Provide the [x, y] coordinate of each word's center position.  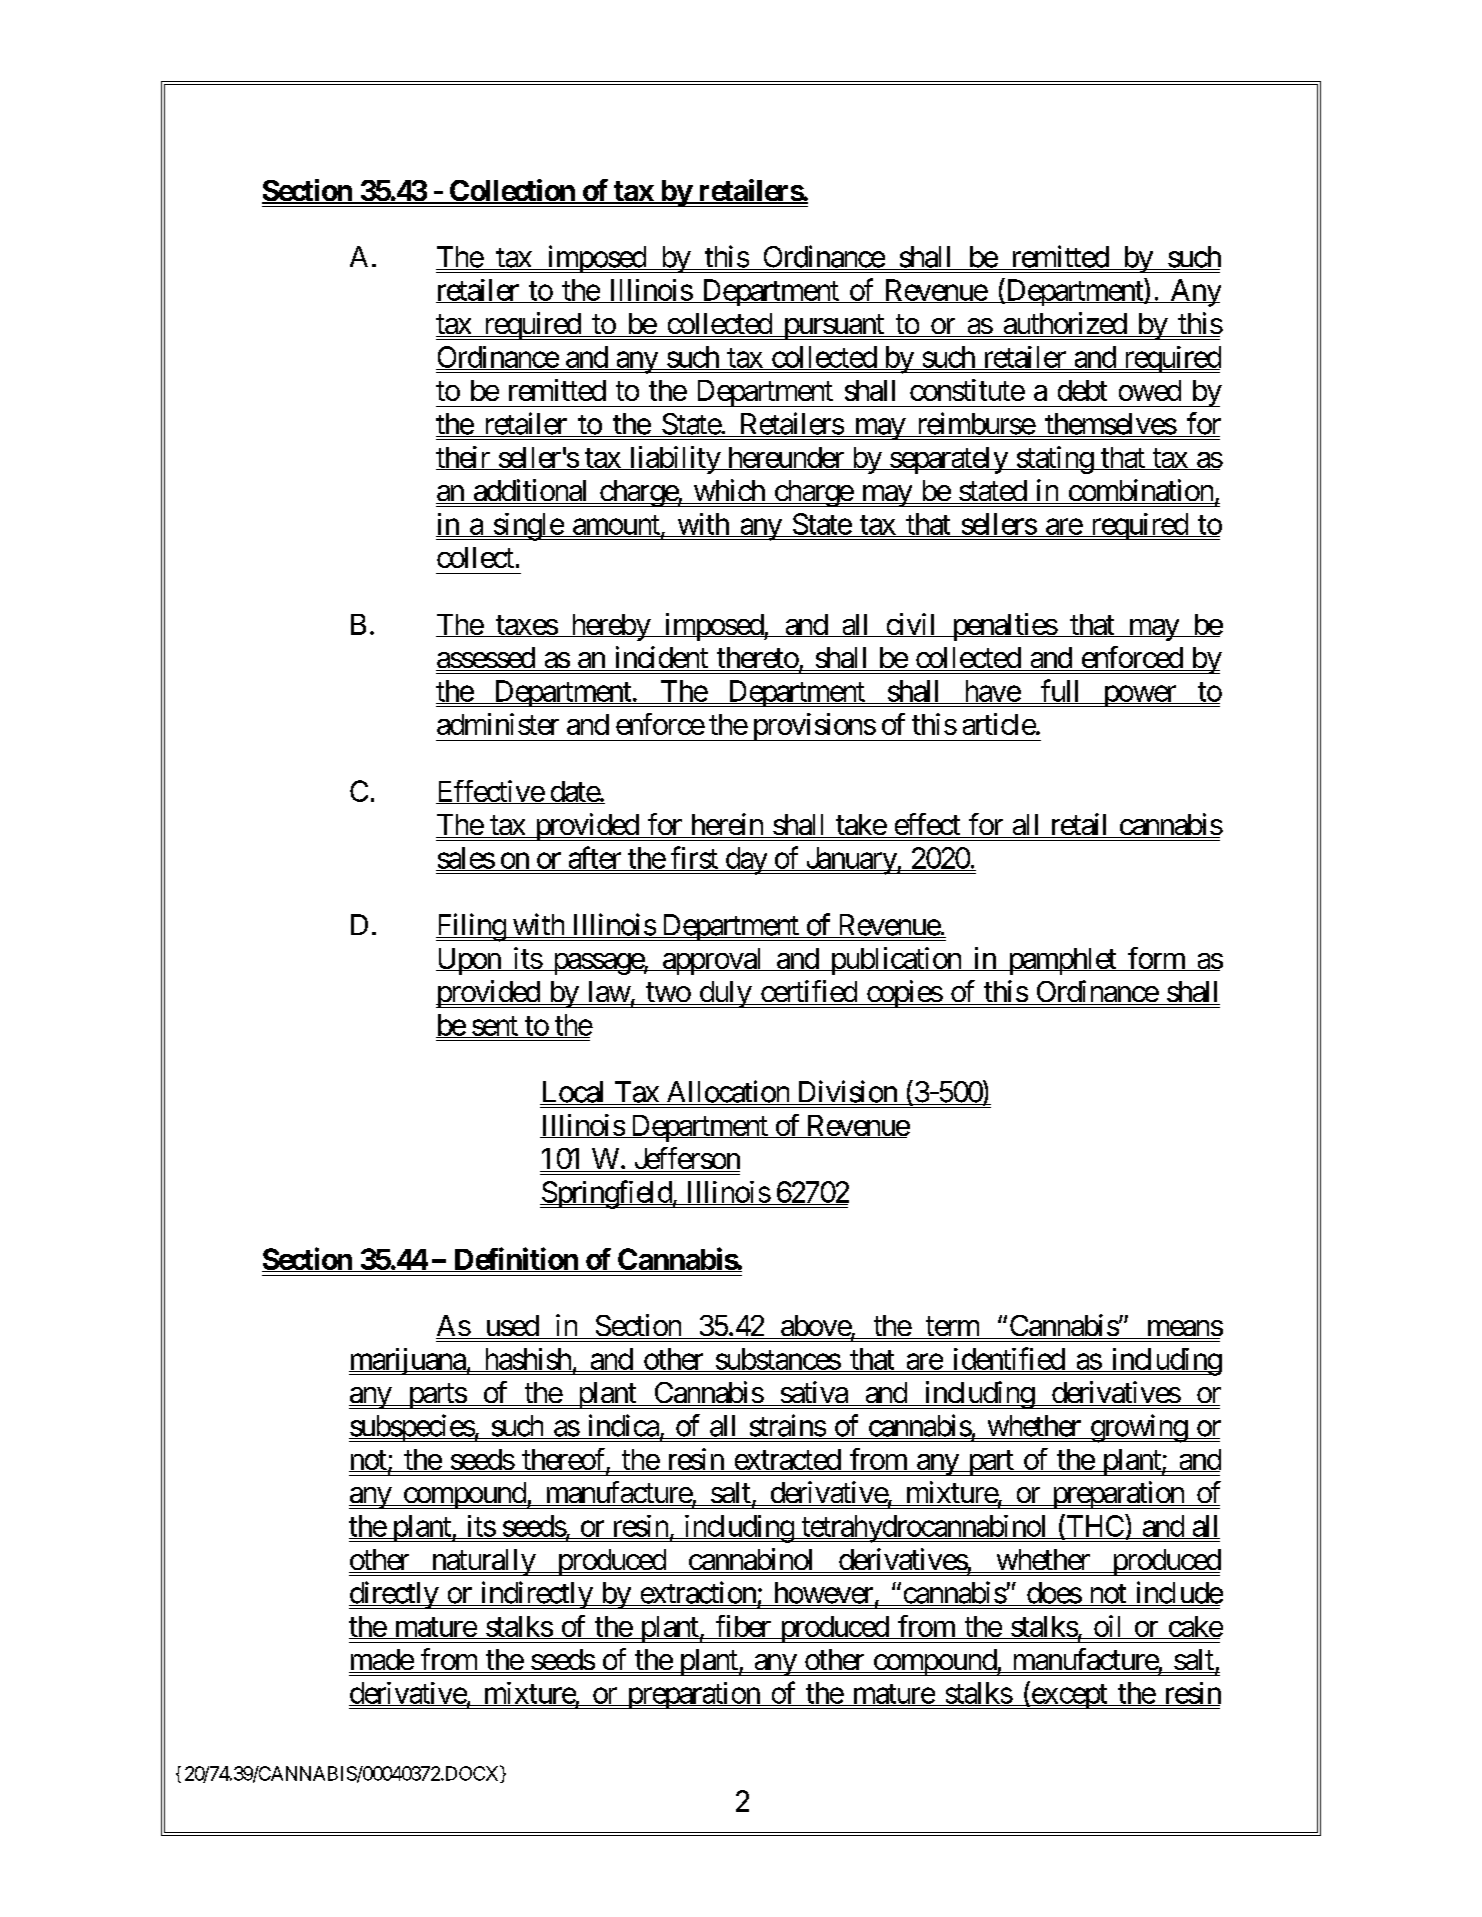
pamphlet [1061, 961]
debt [1082, 390]
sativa [813, 1393]
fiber [742, 1627]
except [1069, 1696]
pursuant [833, 327]
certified [808, 992]
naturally [482, 1562]
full [1061, 691]
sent [494, 1027]
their [464, 458]
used [511, 1327]
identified [1008, 1359]
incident [661, 658]
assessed [486, 659]
